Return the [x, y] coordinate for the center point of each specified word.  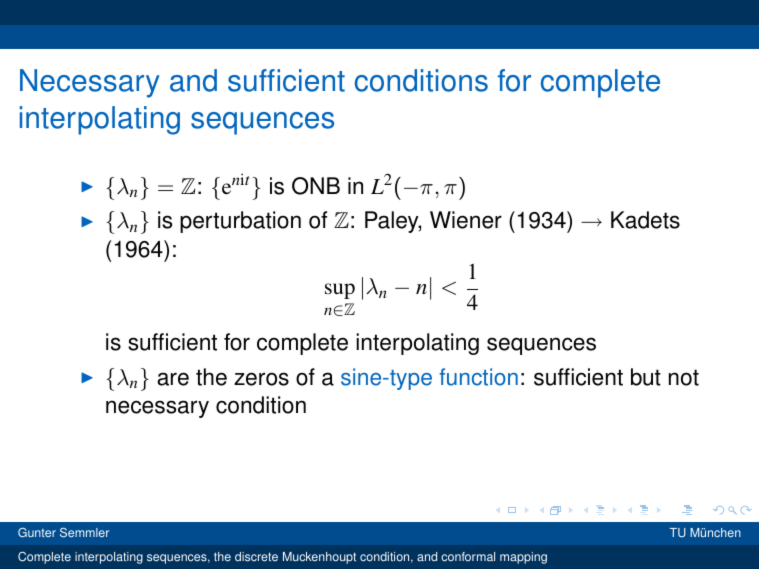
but [646, 377]
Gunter [37, 532]
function [478, 377]
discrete [256, 557]
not [684, 377]
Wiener [466, 220]
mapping [523, 558]
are [173, 379]
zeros [261, 379]
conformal [468, 557]
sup [340, 291]
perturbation [240, 222]
